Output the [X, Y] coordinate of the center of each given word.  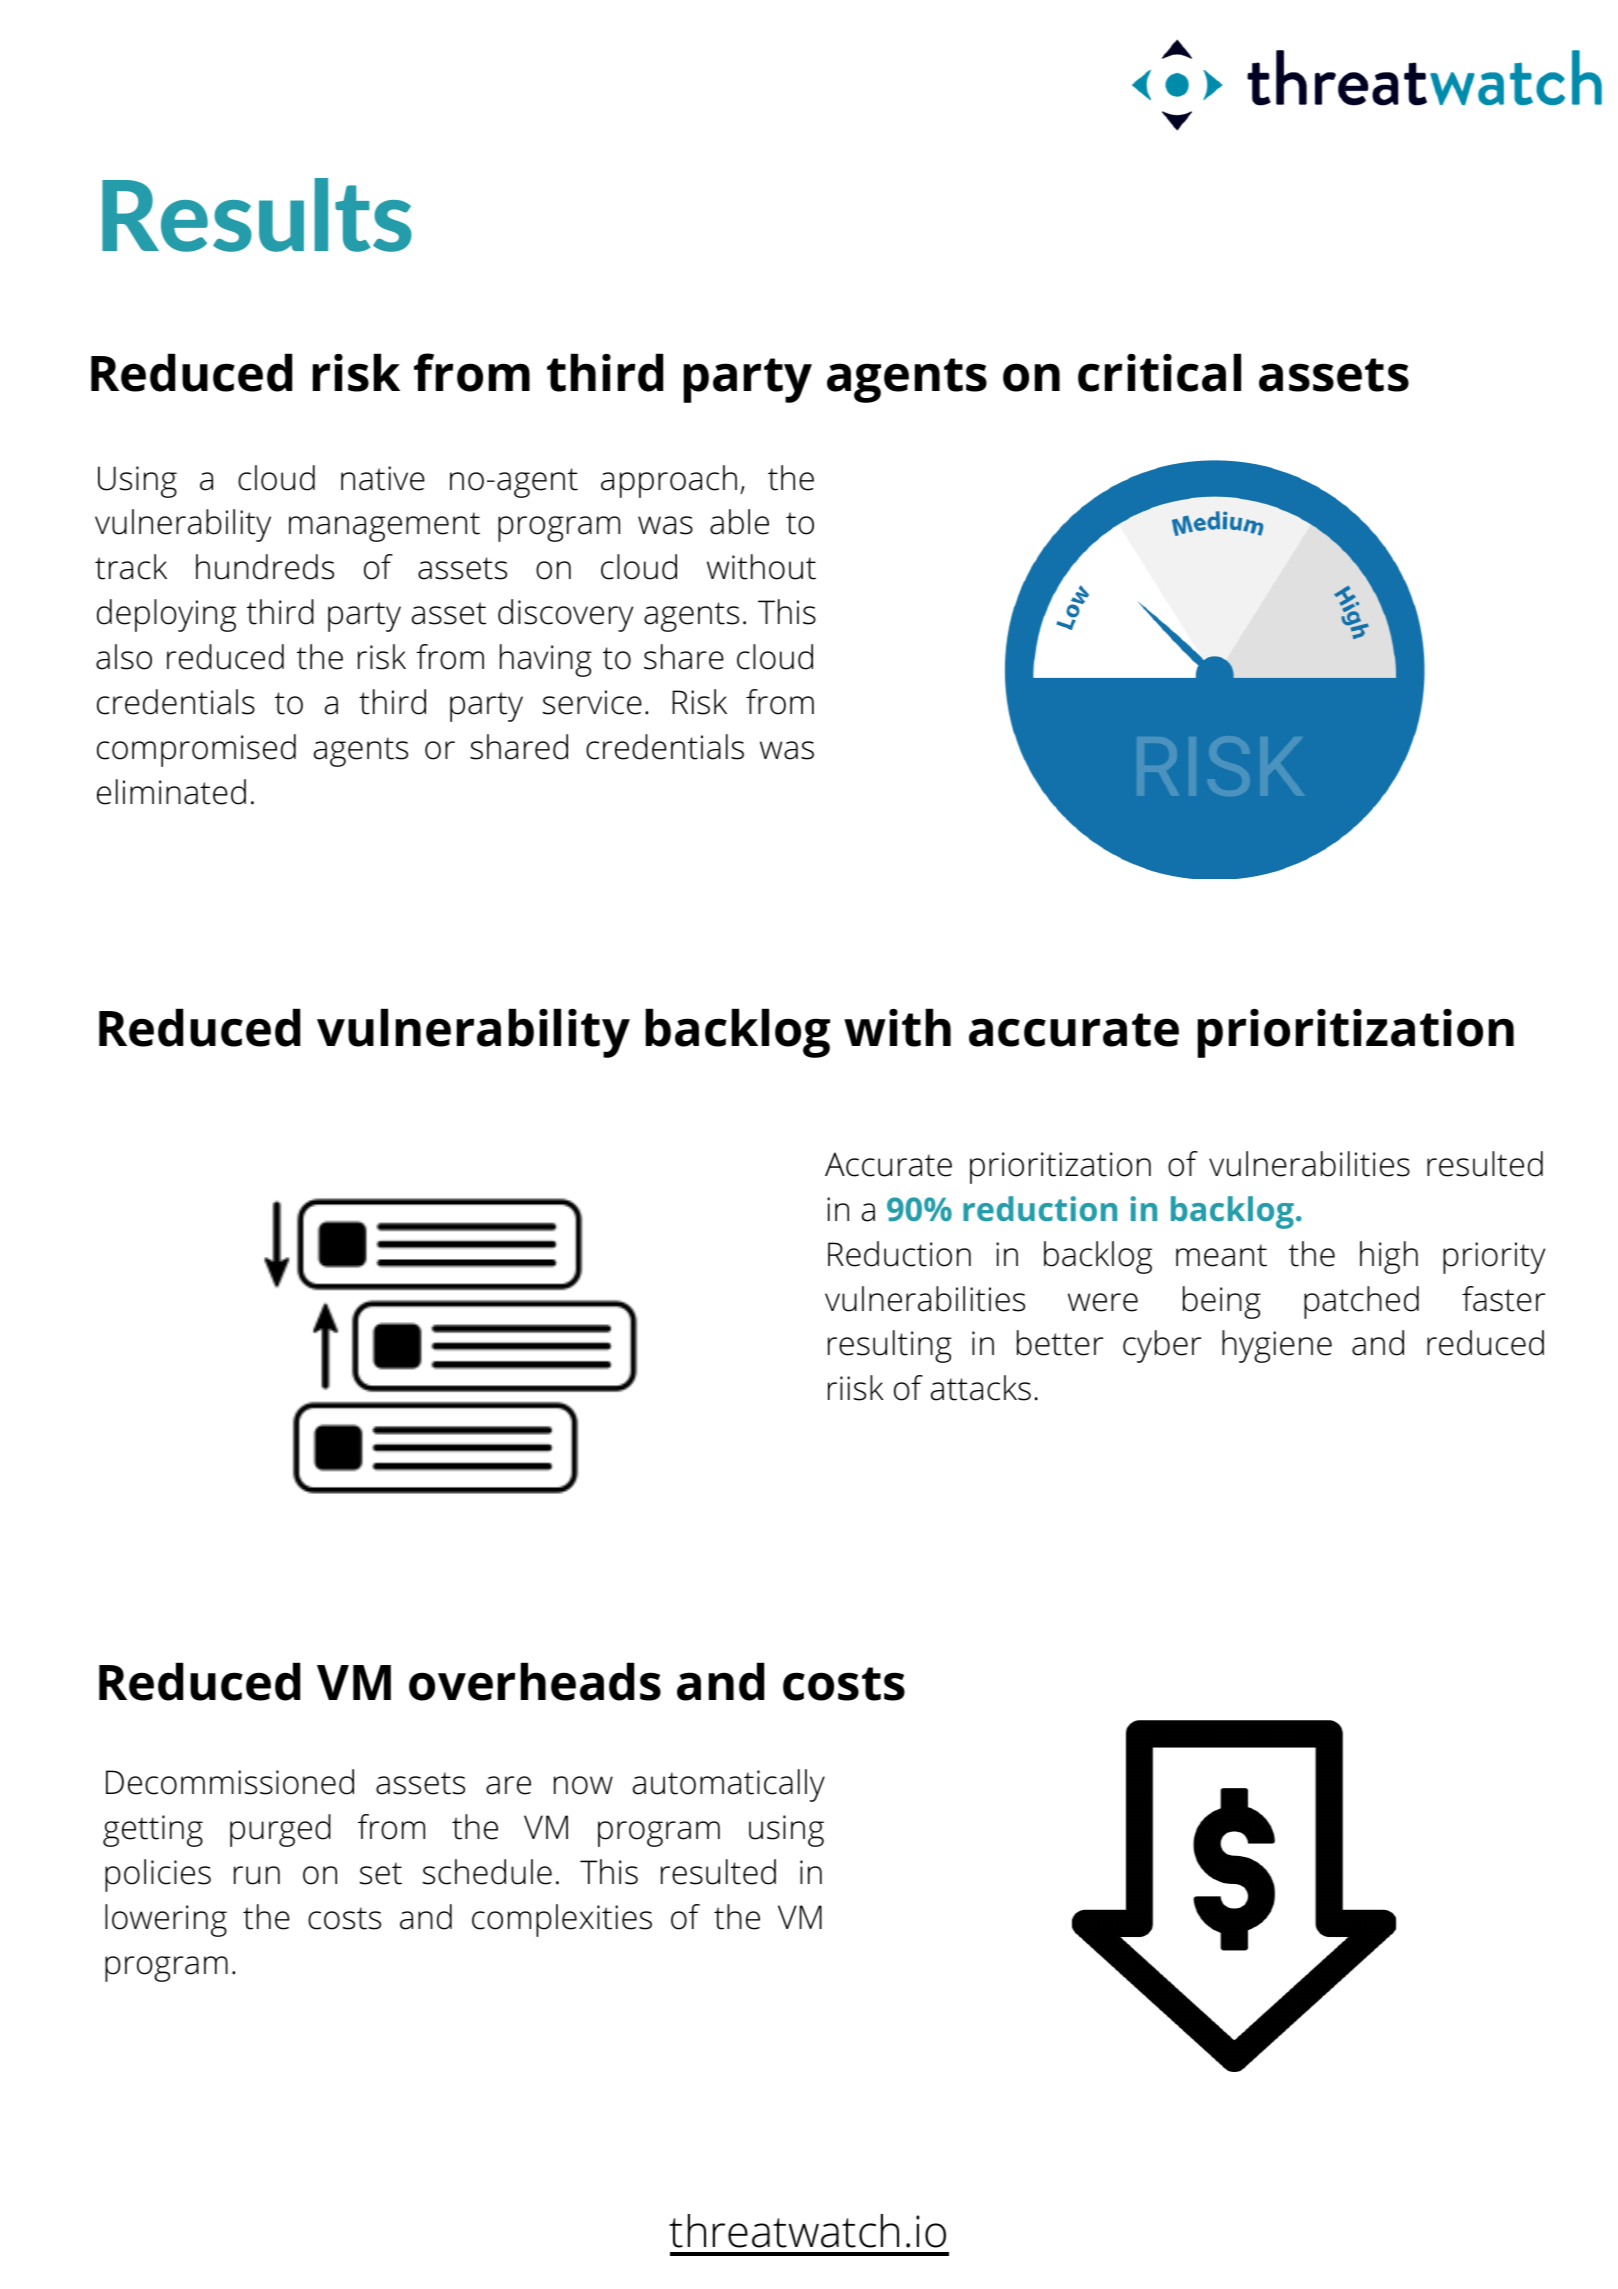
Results [257, 215]
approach [669, 481]
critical [1159, 372]
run [257, 1875]
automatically [729, 1785]
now [583, 1785]
